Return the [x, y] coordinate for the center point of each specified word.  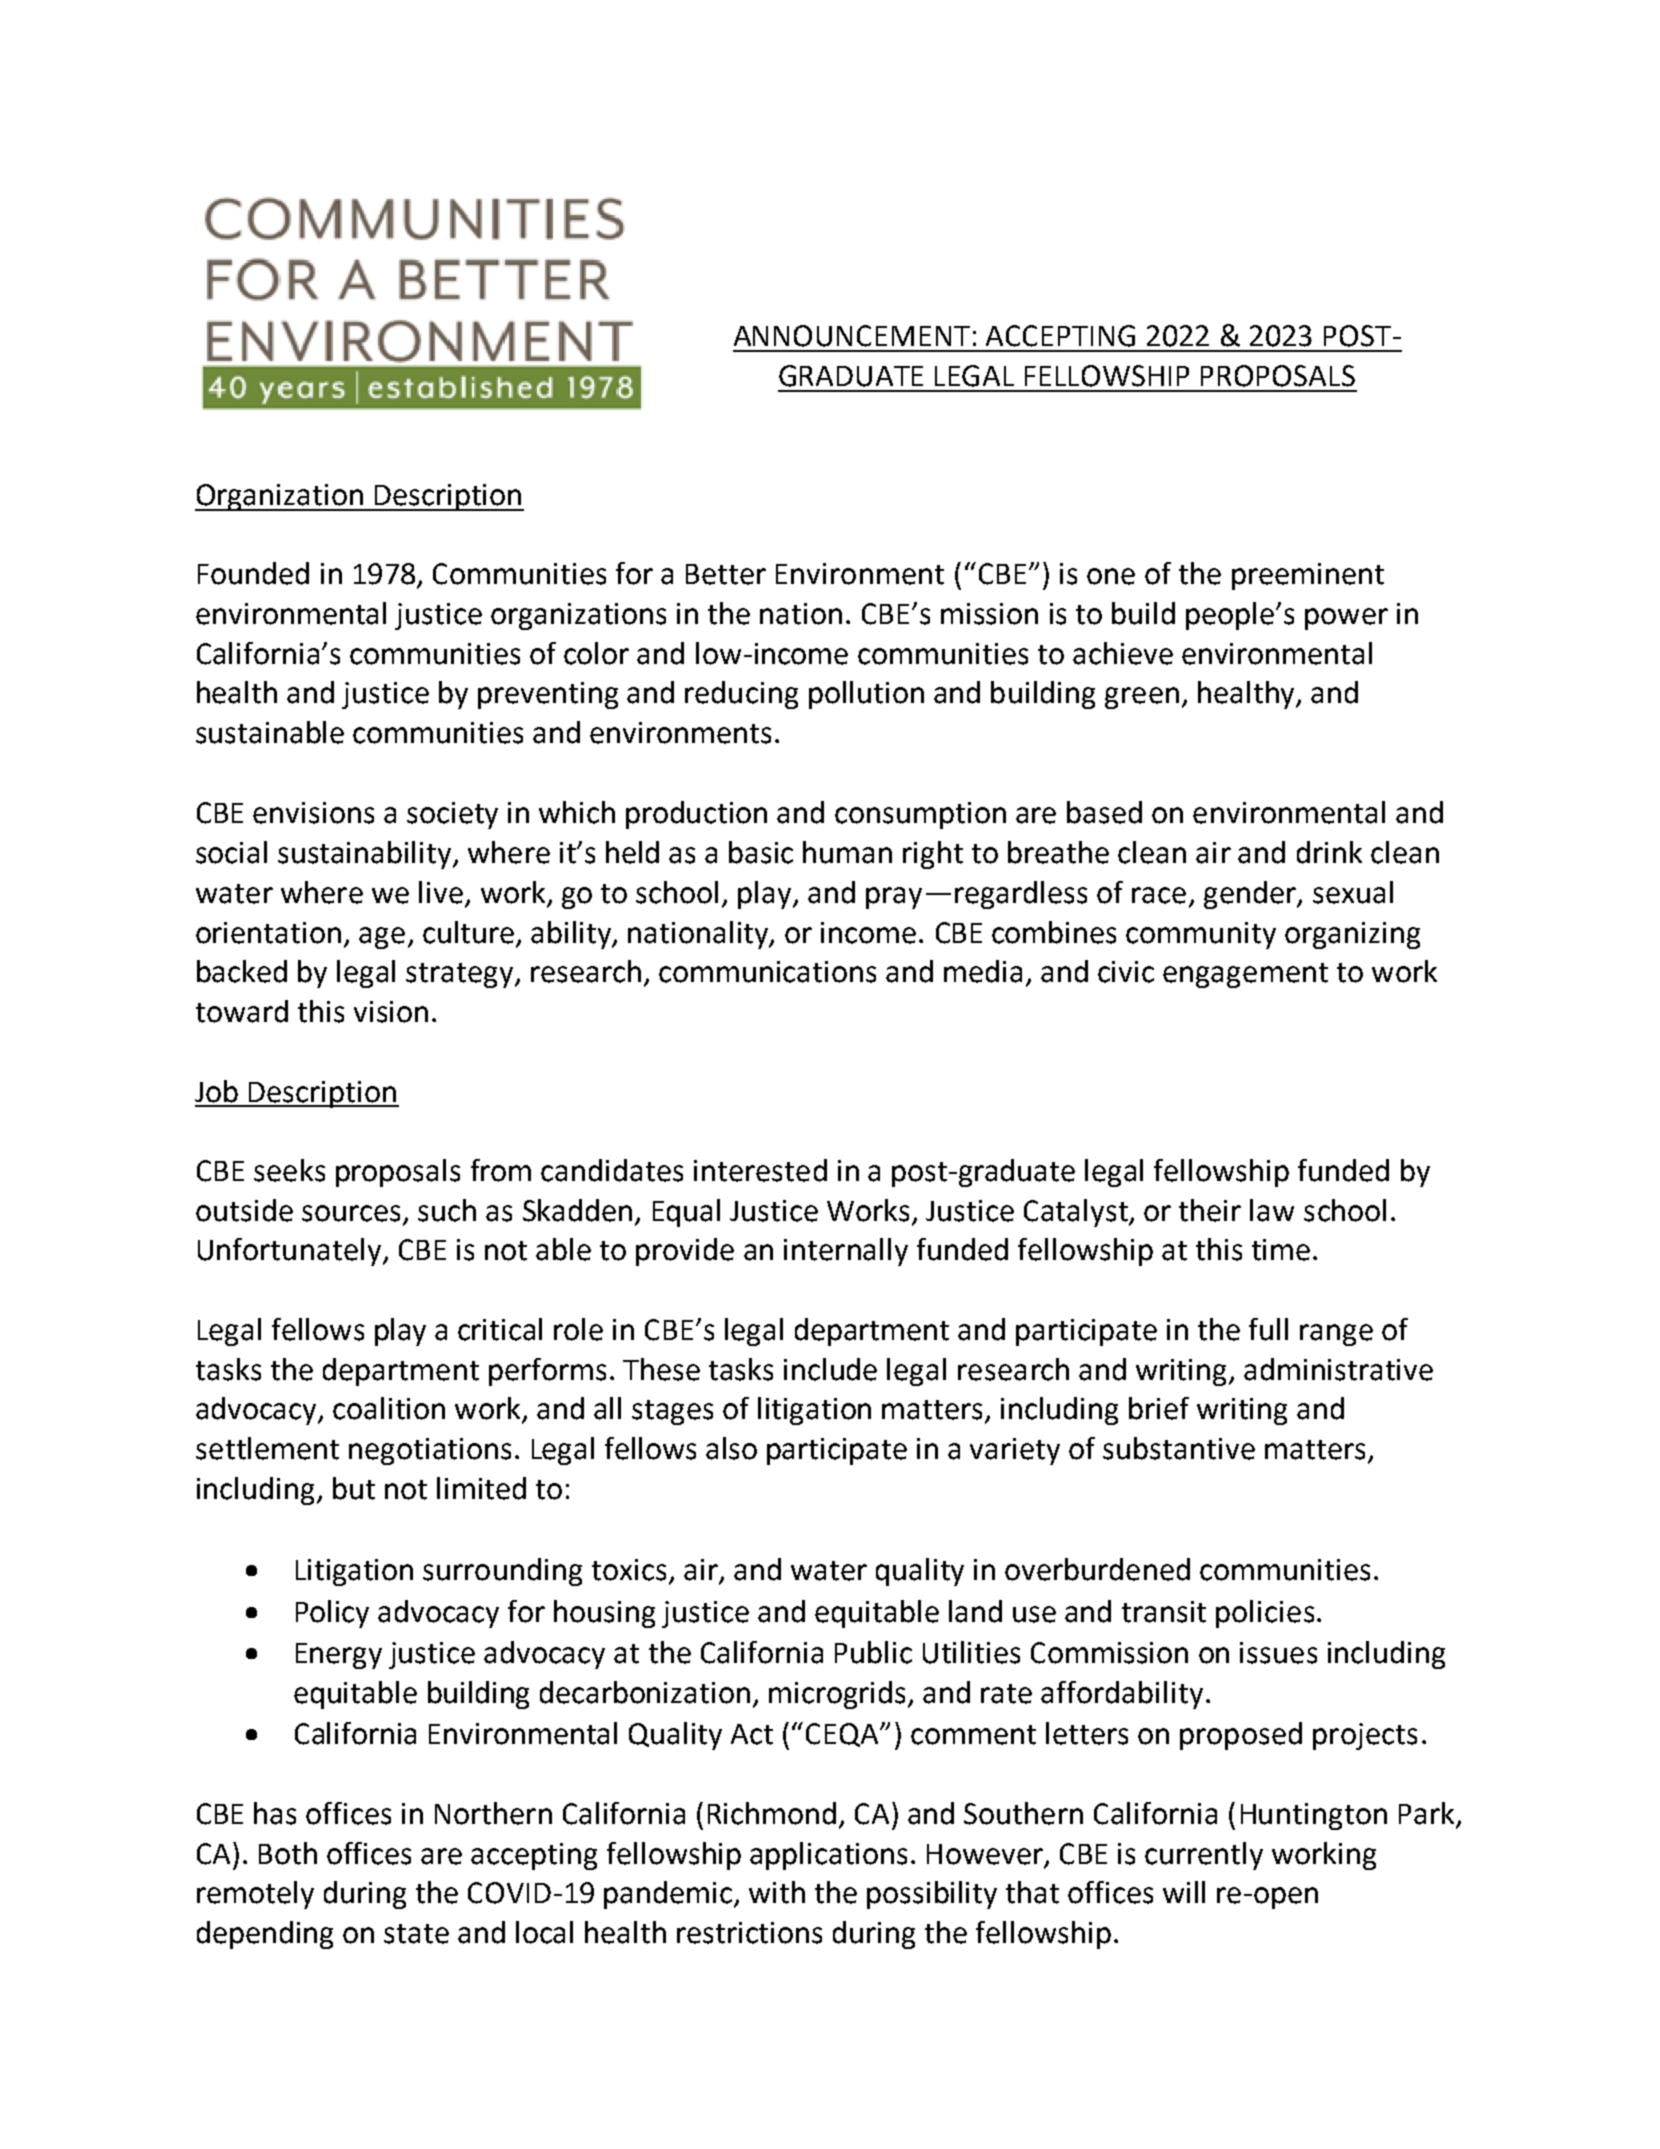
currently [1204, 1856]
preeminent [1308, 576]
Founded [253, 573]
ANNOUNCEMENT [852, 336]
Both [288, 1853]
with [777, 1892]
